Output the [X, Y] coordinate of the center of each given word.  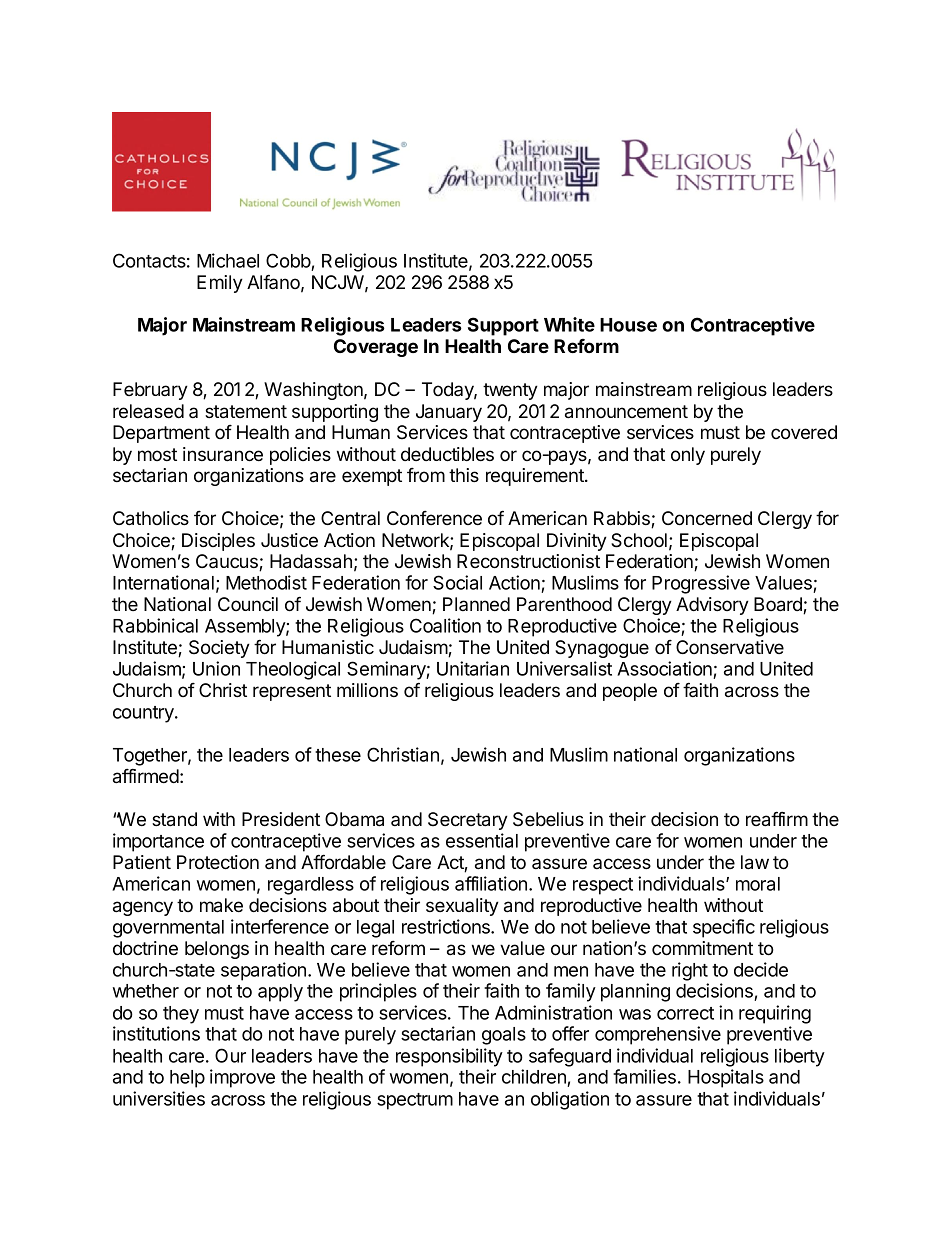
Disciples [218, 542]
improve [242, 1078]
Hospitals [726, 1078]
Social [457, 582]
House [628, 325]
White [569, 324]
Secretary [468, 821]
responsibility [449, 1057]
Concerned [707, 518]
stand [174, 819]
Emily [220, 284]
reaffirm [777, 819]
